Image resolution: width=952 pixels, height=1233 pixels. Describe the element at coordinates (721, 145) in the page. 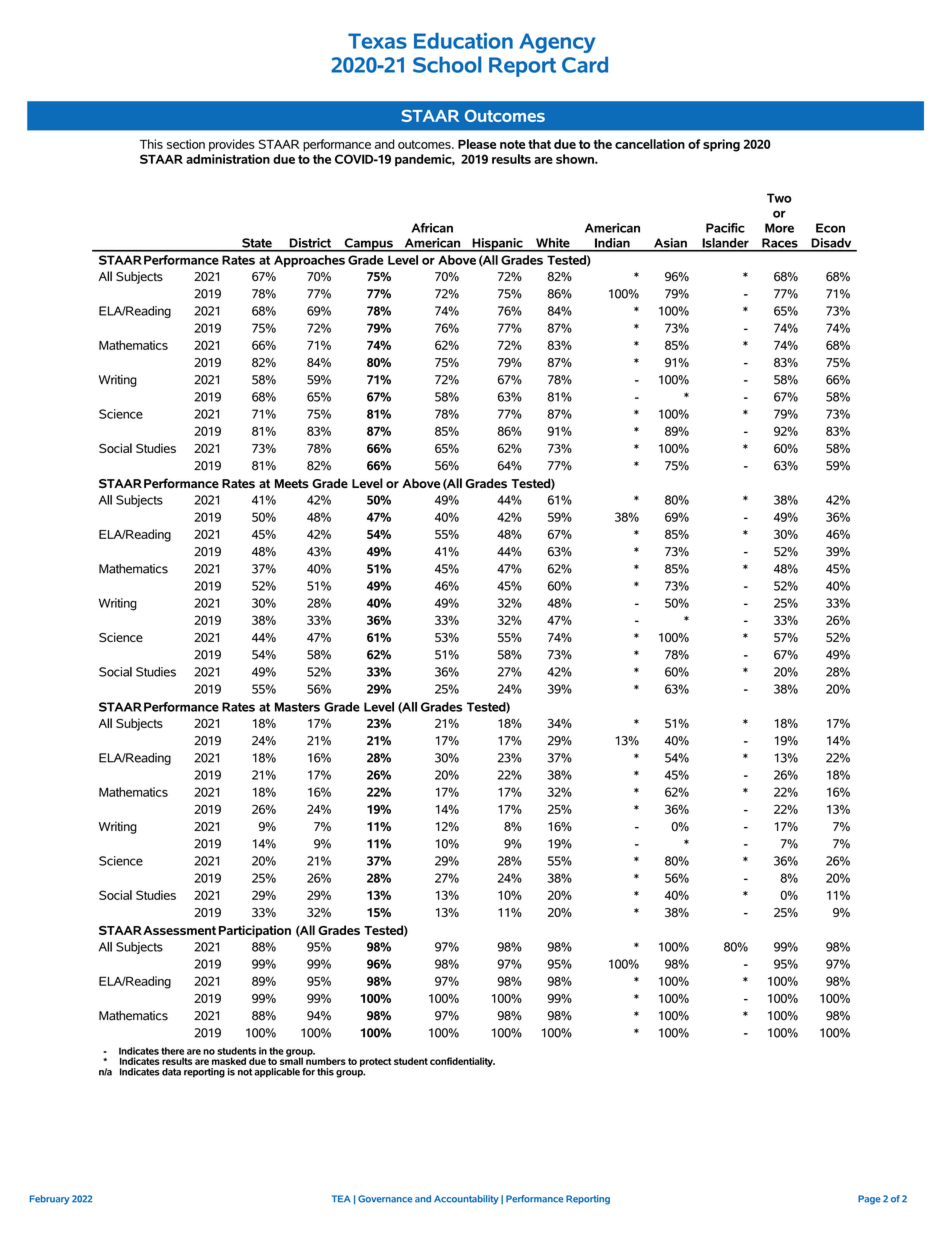

I see `spring` at that location.
